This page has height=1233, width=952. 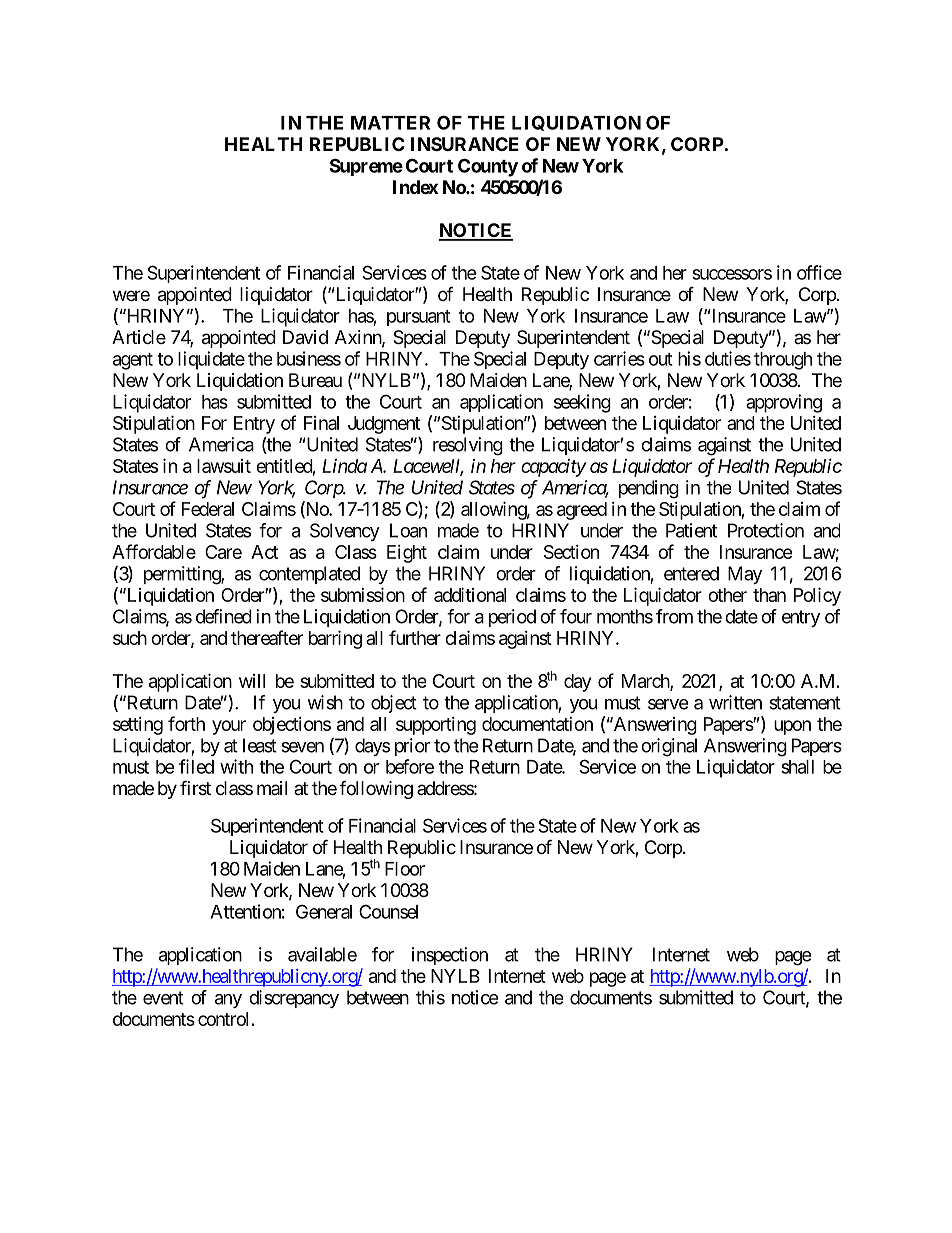 I want to click on office, so click(x=819, y=272).
